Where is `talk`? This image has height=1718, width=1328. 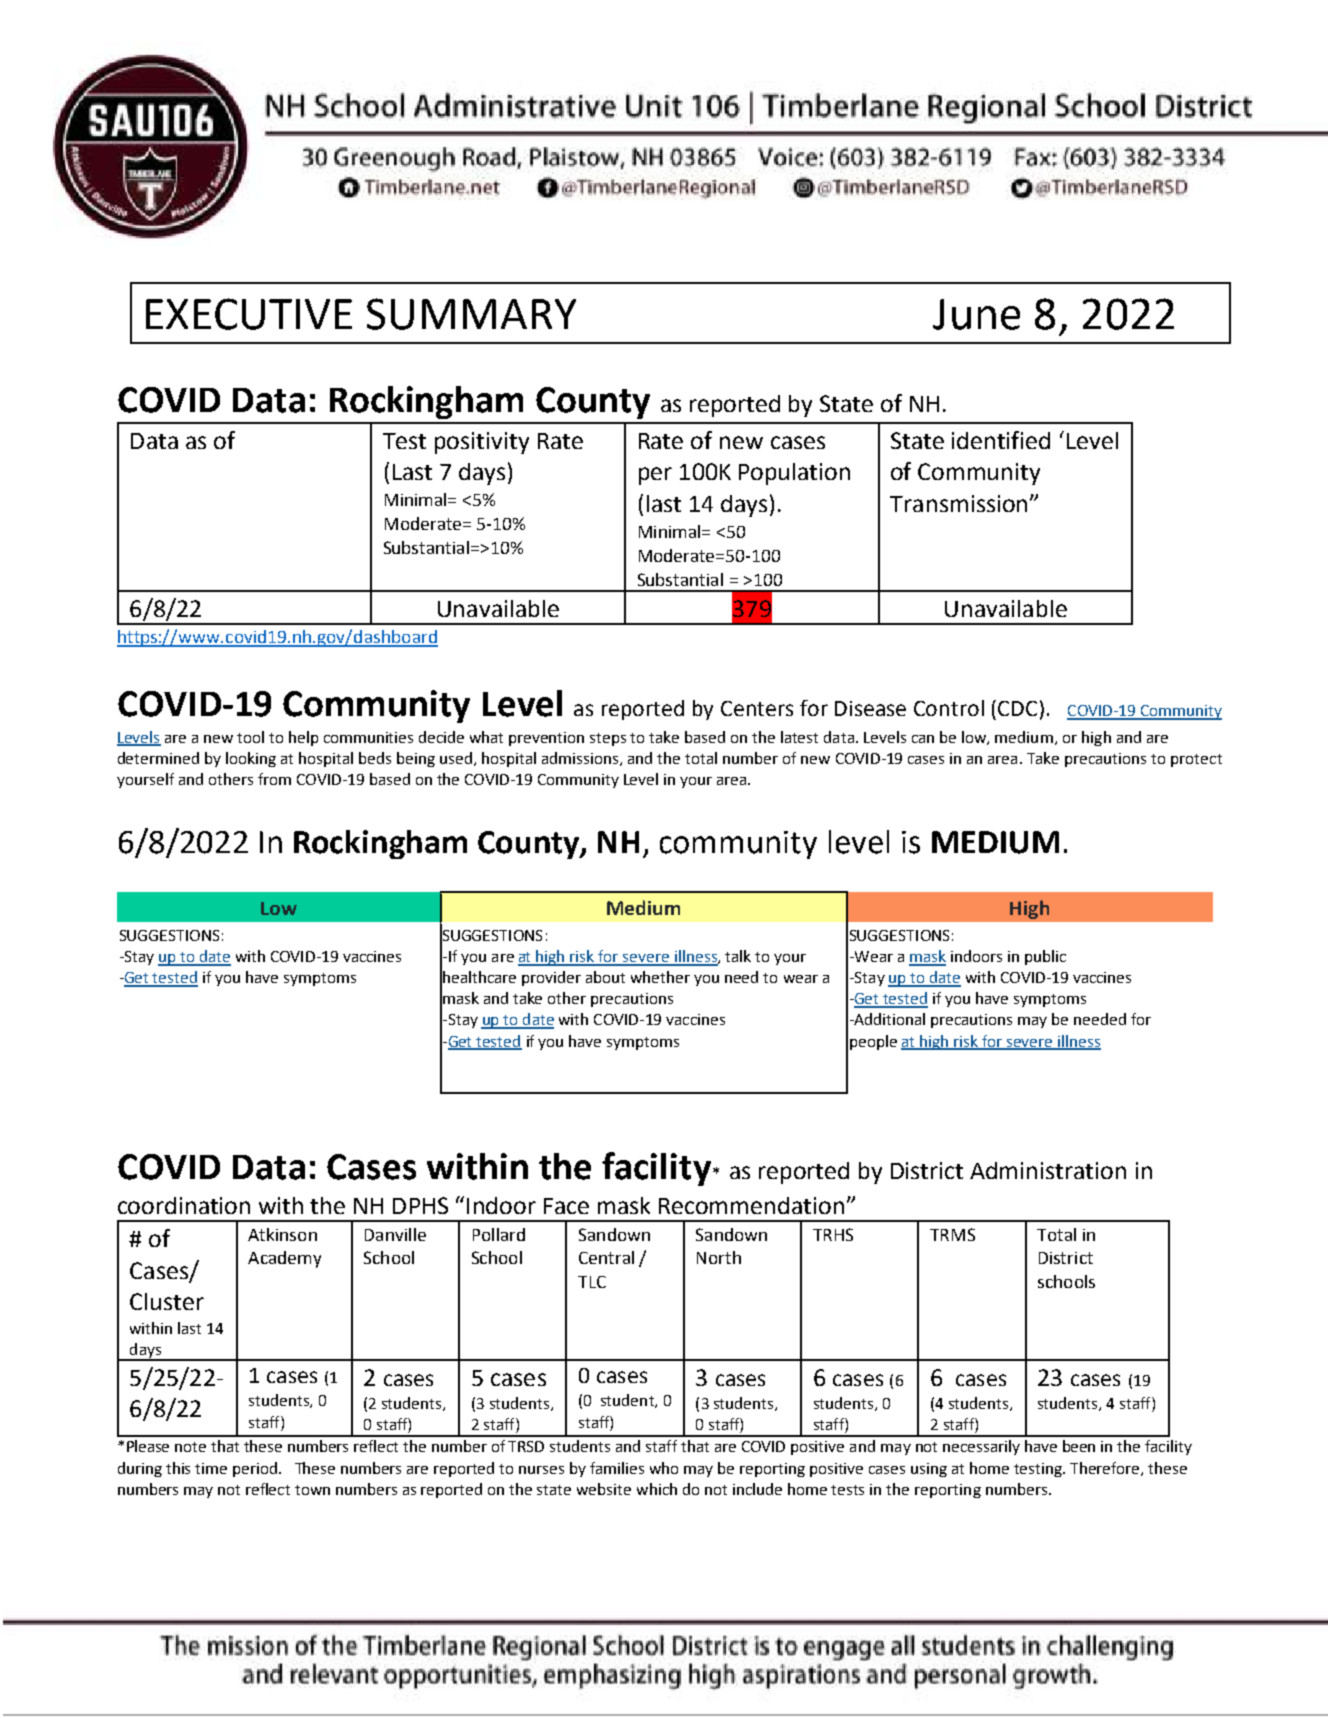 talk is located at coordinates (738, 956).
